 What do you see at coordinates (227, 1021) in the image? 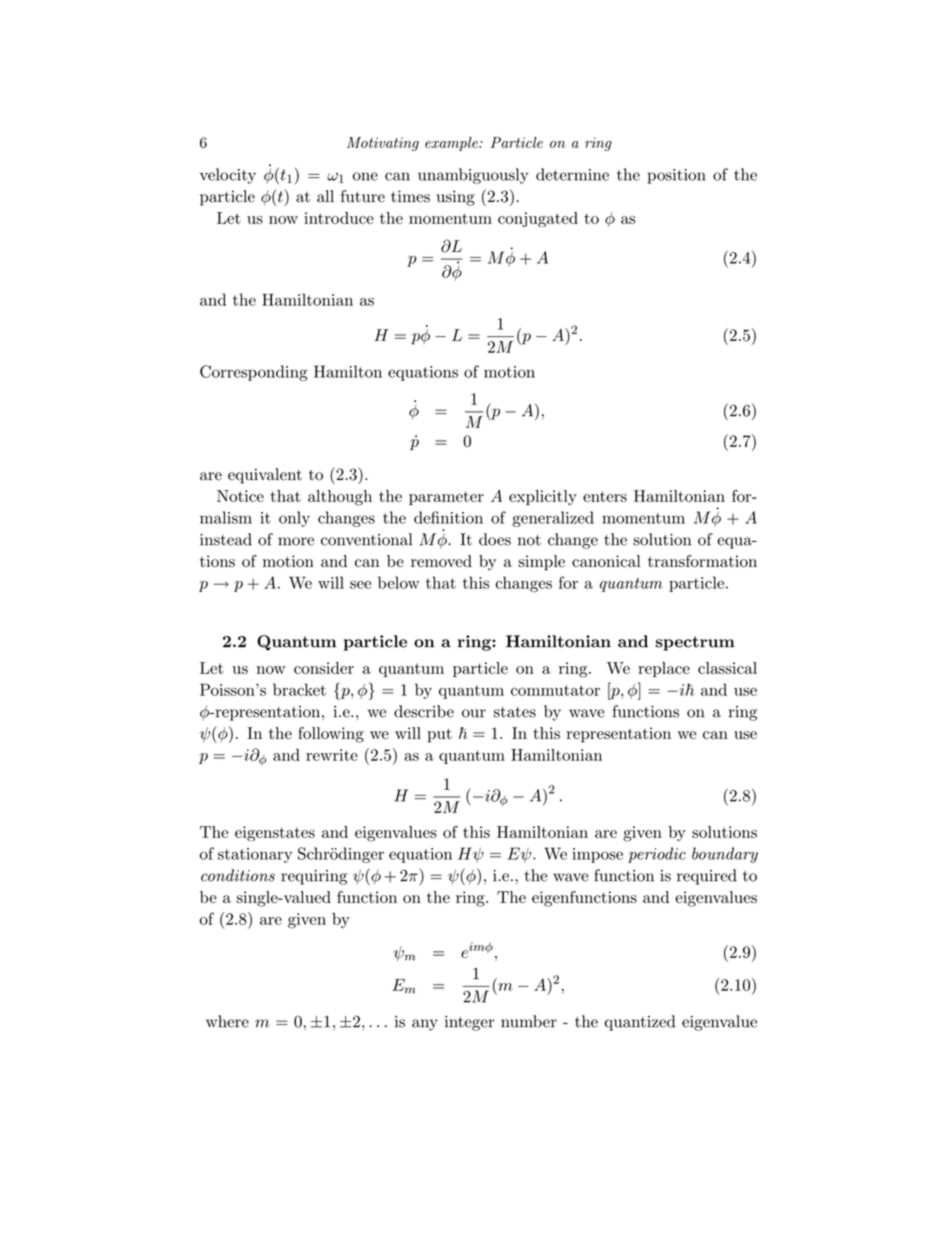
I see `where` at bounding box center [227, 1021].
